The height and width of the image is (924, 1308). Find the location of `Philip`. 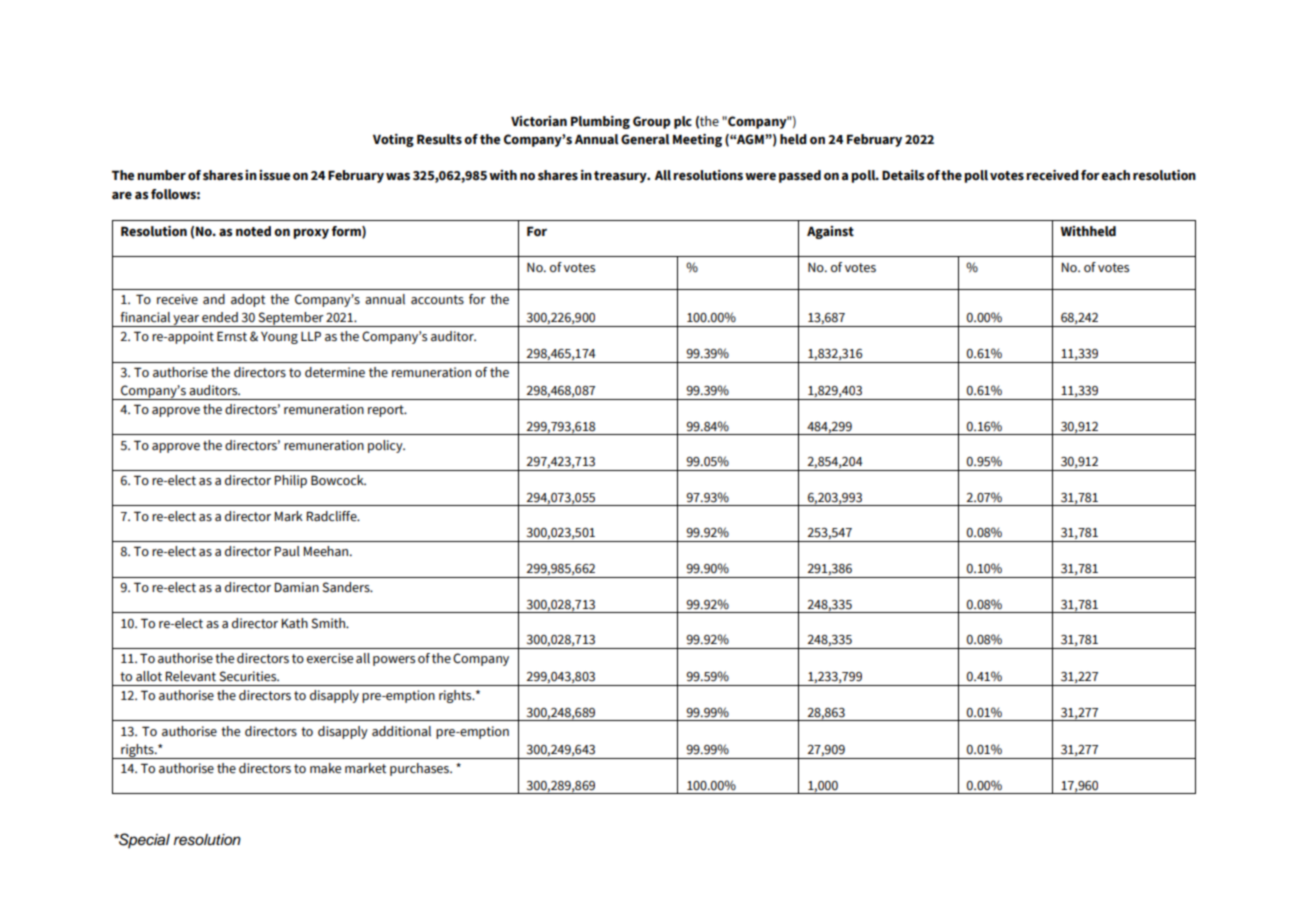

Philip is located at coordinates (291, 481).
